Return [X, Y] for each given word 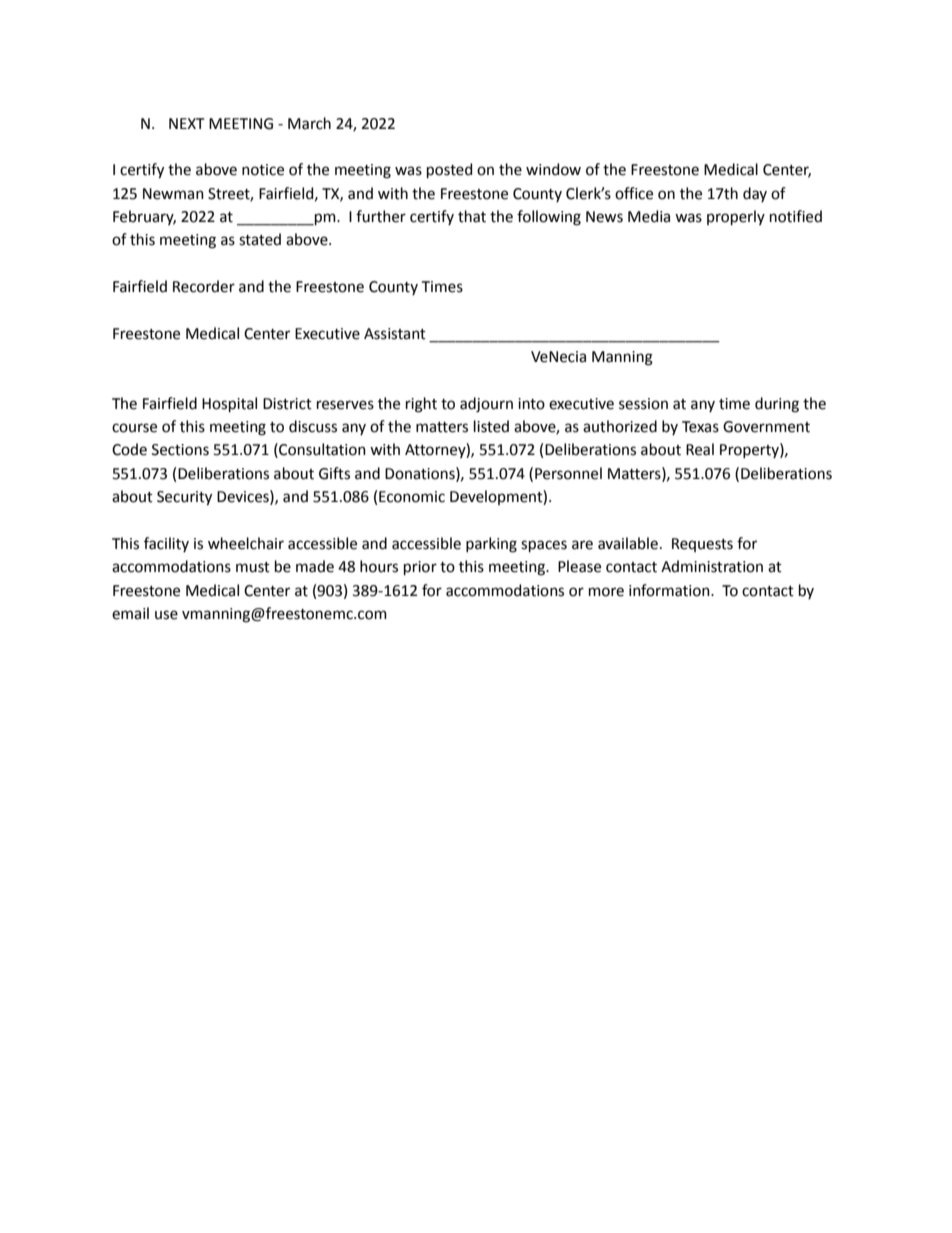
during [777, 405]
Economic [412, 497]
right [421, 405]
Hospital [229, 404]
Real [700, 449]
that [472, 216]
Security [184, 498]
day [755, 194]
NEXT [186, 123]
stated [260, 239]
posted [449, 170]
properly [736, 217]
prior [420, 568]
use [166, 615]
